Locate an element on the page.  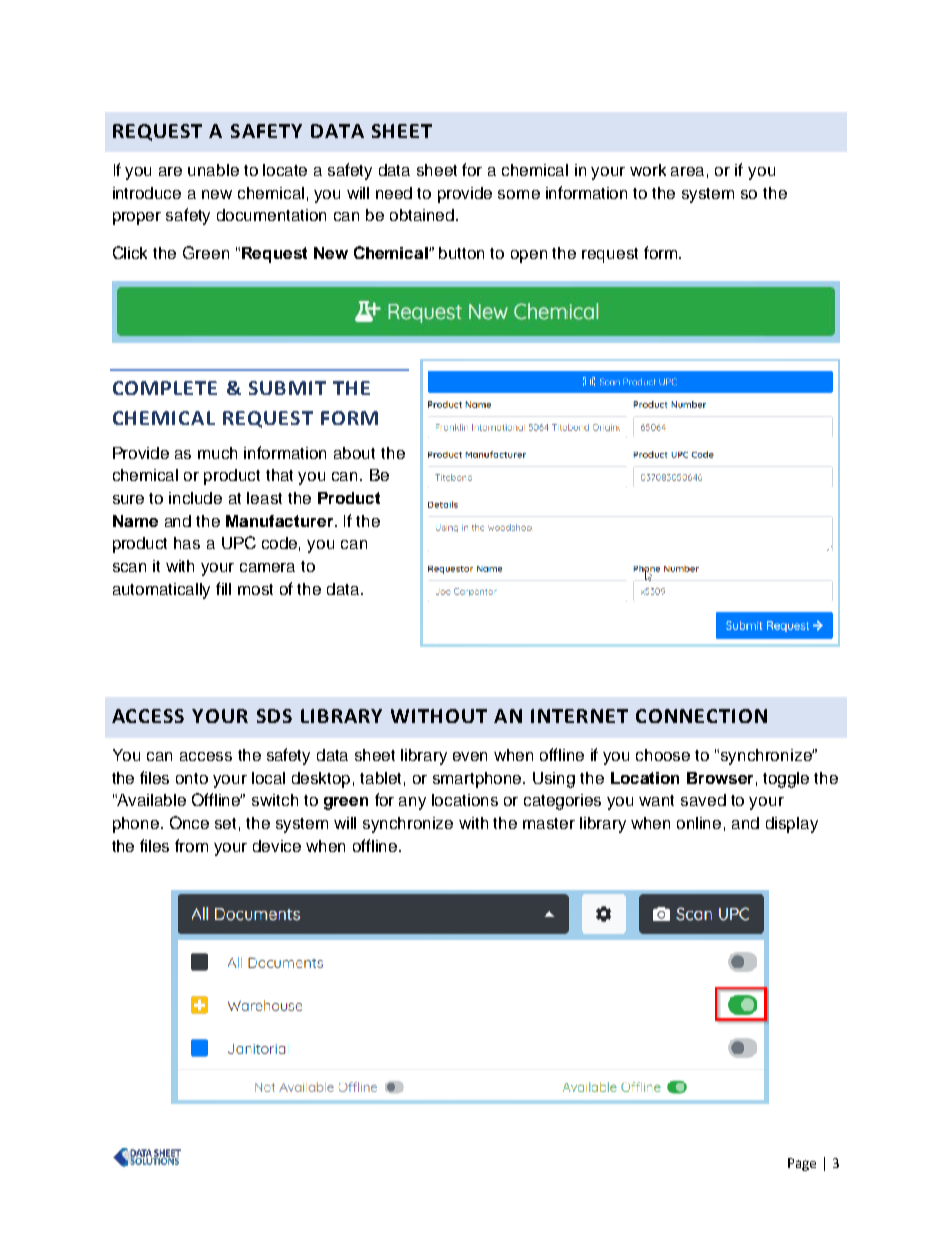
much is located at coordinates (217, 453).
